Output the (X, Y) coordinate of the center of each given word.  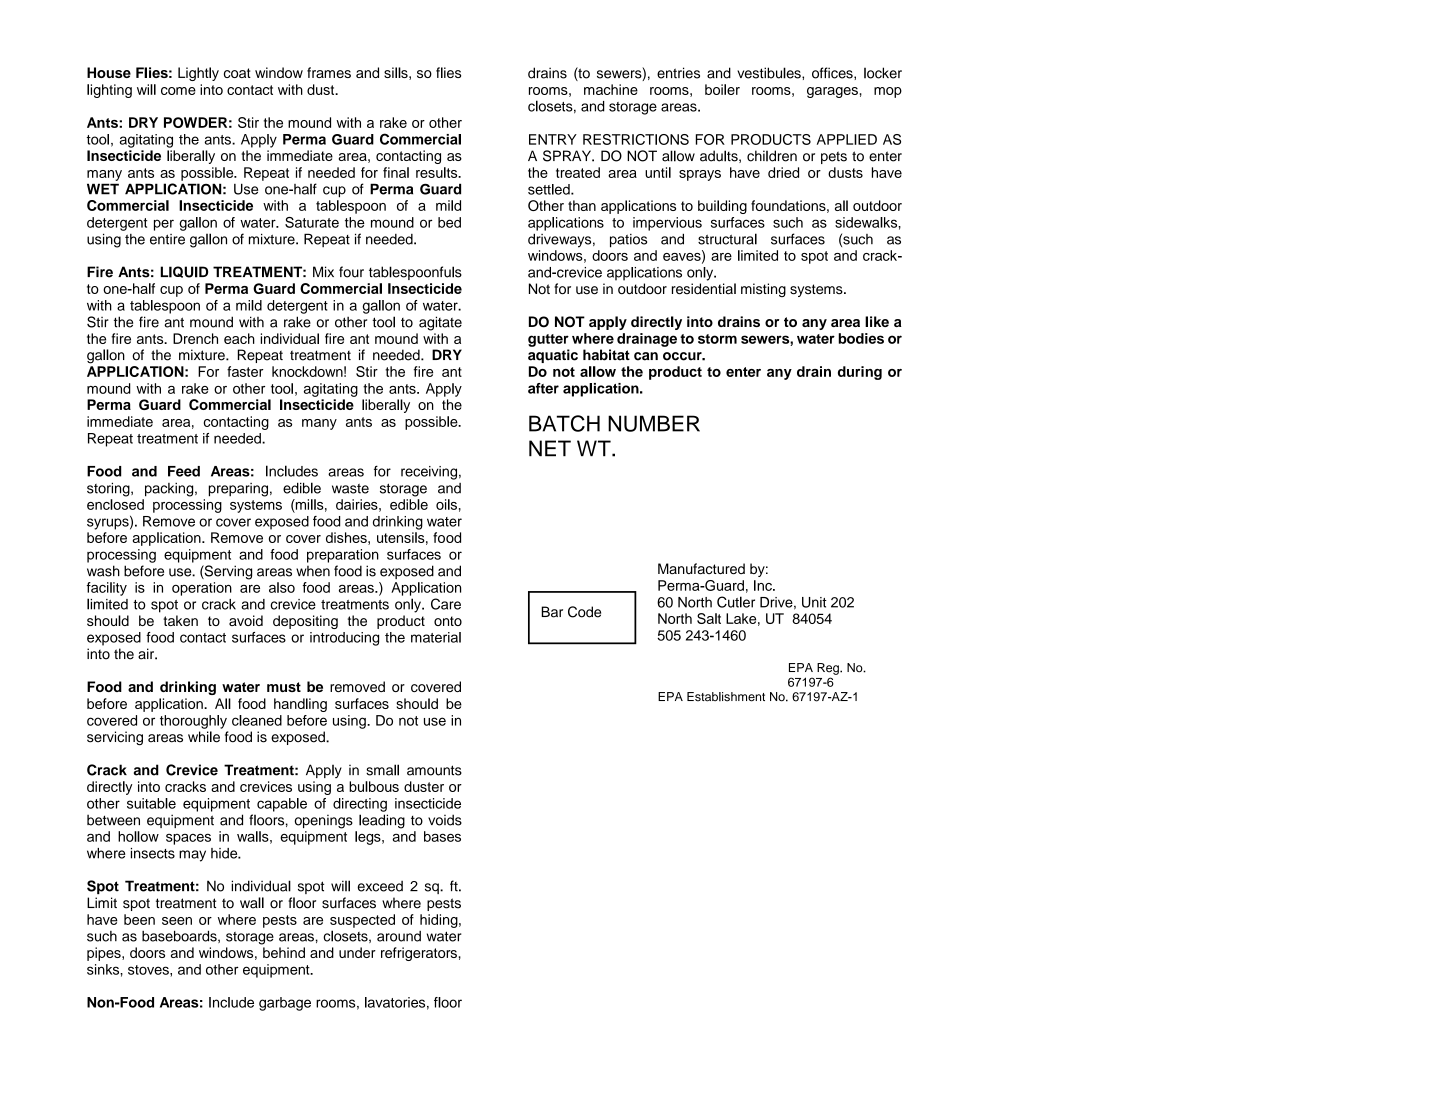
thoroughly (193, 722)
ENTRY (553, 139)
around (399, 936)
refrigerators (419, 954)
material (436, 637)
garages (832, 92)
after (543, 388)
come (178, 91)
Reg (829, 669)
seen (177, 921)
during (860, 373)
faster (245, 371)
